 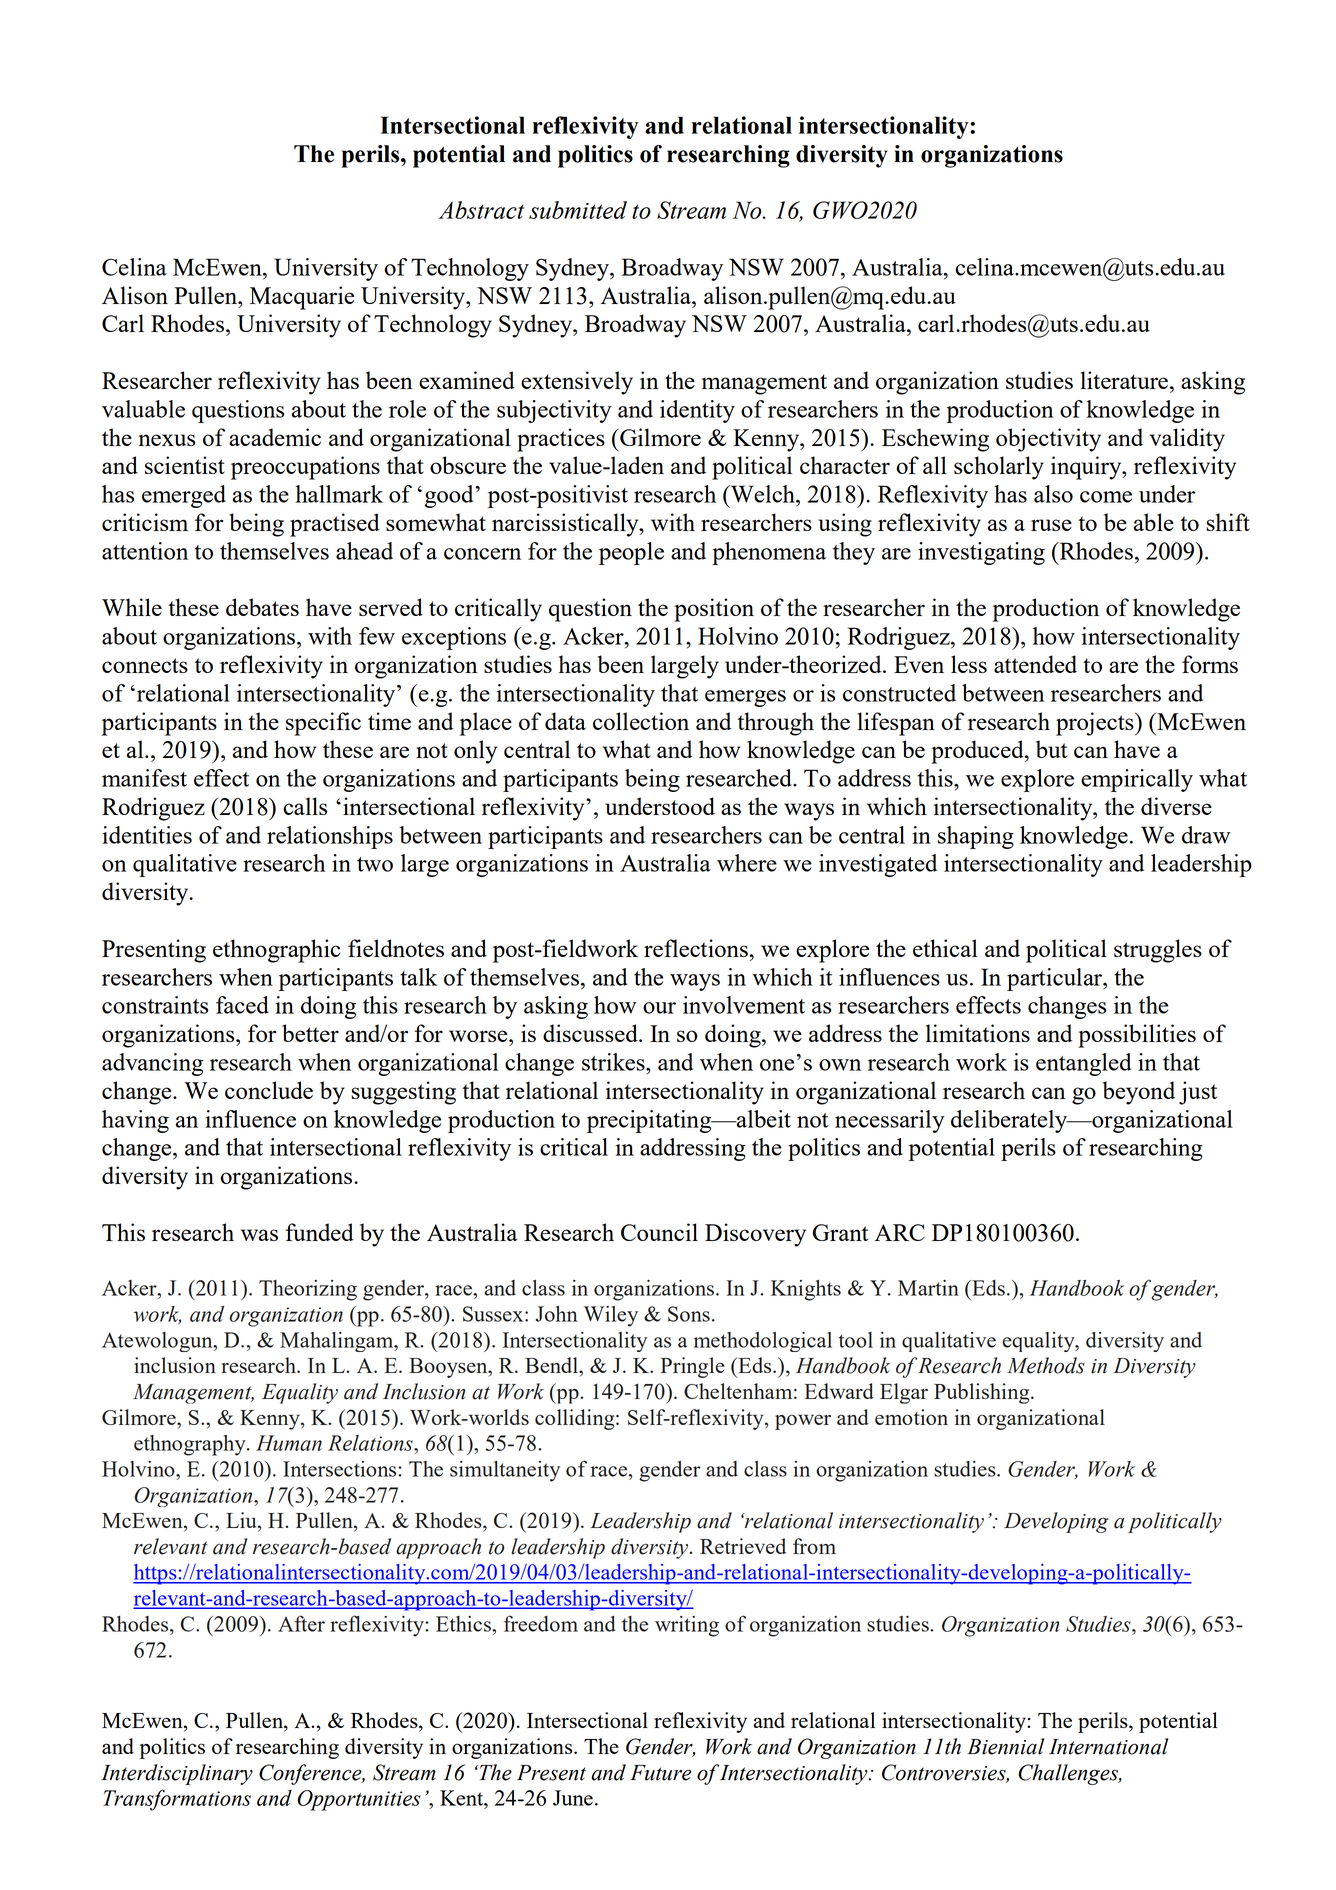 I want to click on Interdisciplinary, so click(x=177, y=1774).
